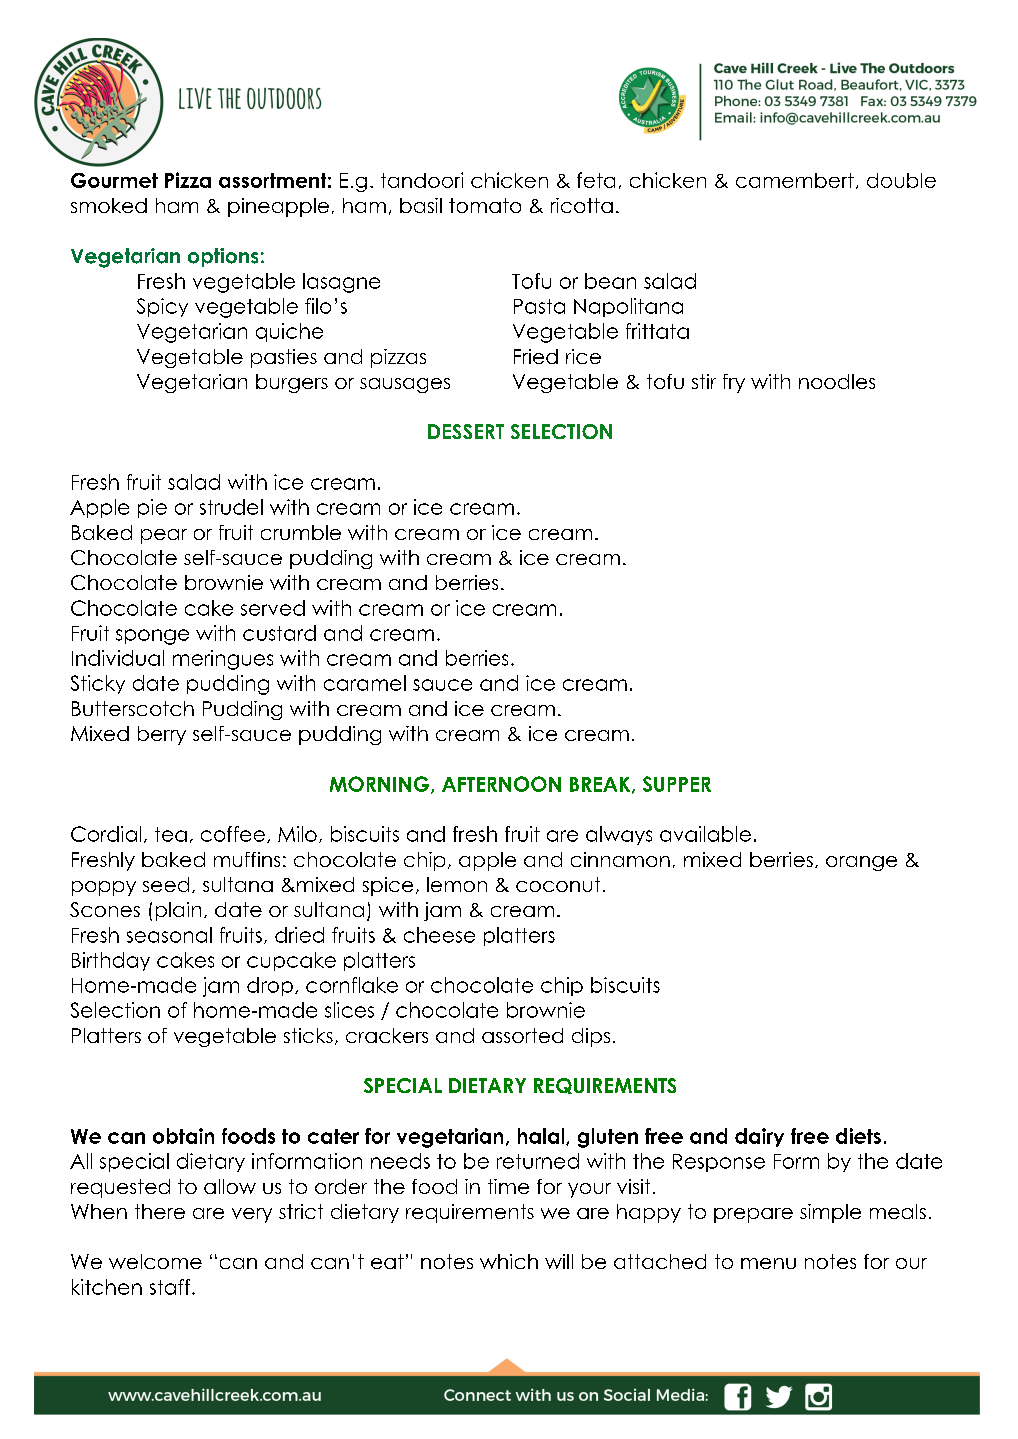 The height and width of the document is (1439, 1018). I want to click on welcome, so click(155, 1261).
